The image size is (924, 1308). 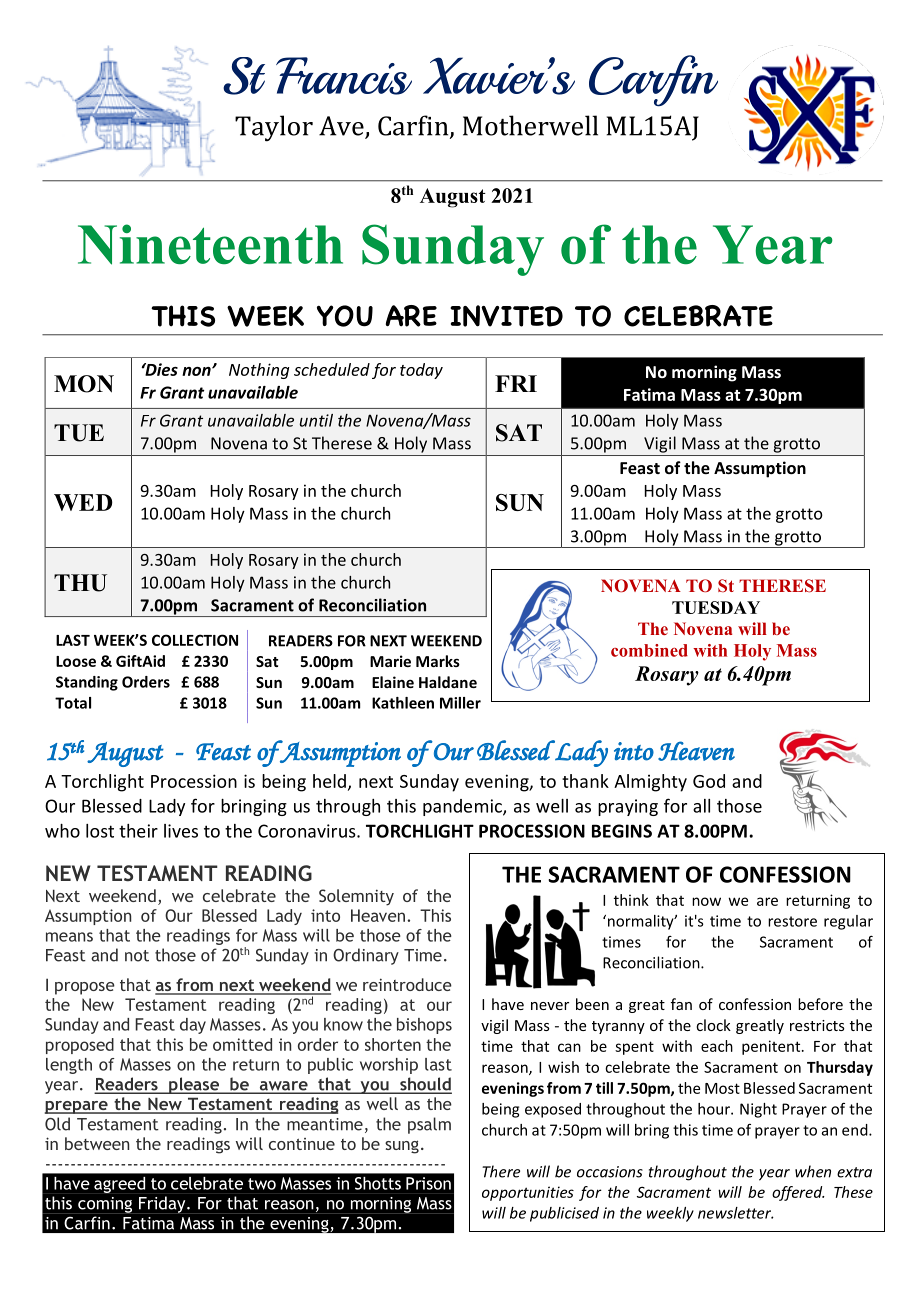 I want to click on today, so click(x=421, y=371).
